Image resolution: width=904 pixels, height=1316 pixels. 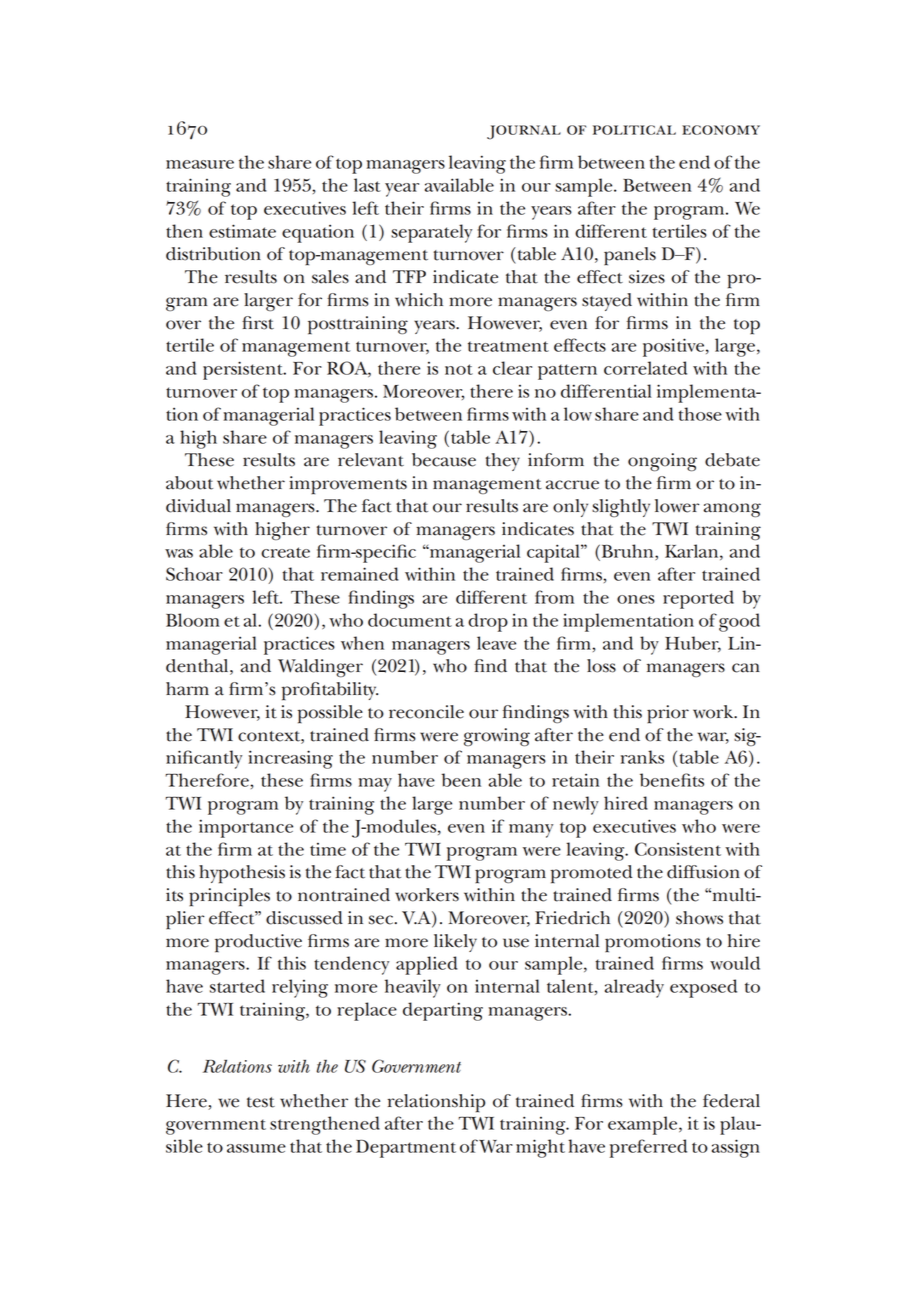 I want to click on Bloom, so click(x=193, y=620).
